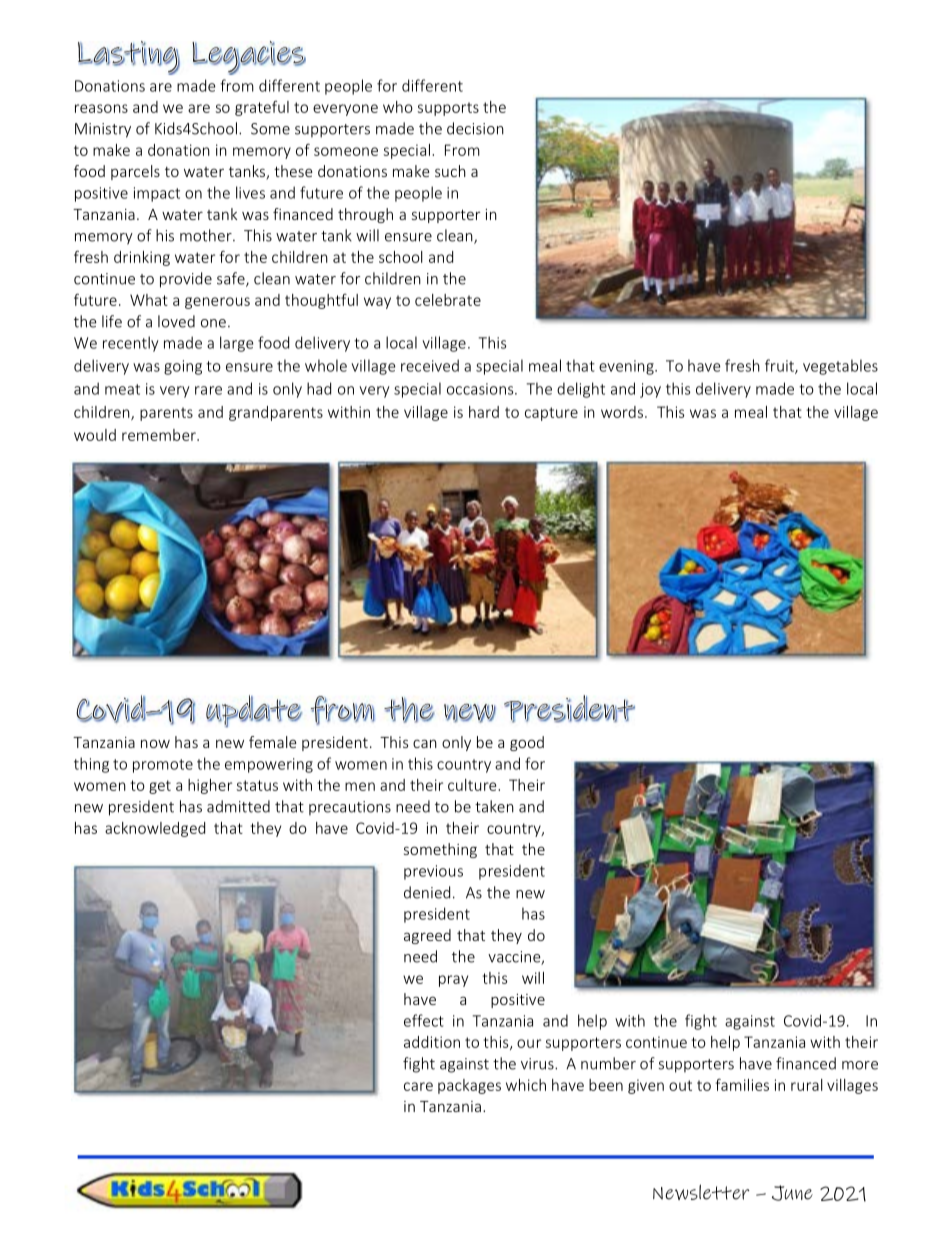 Image resolution: width=952 pixels, height=1233 pixels. I want to click on acknowledged, so click(155, 829).
